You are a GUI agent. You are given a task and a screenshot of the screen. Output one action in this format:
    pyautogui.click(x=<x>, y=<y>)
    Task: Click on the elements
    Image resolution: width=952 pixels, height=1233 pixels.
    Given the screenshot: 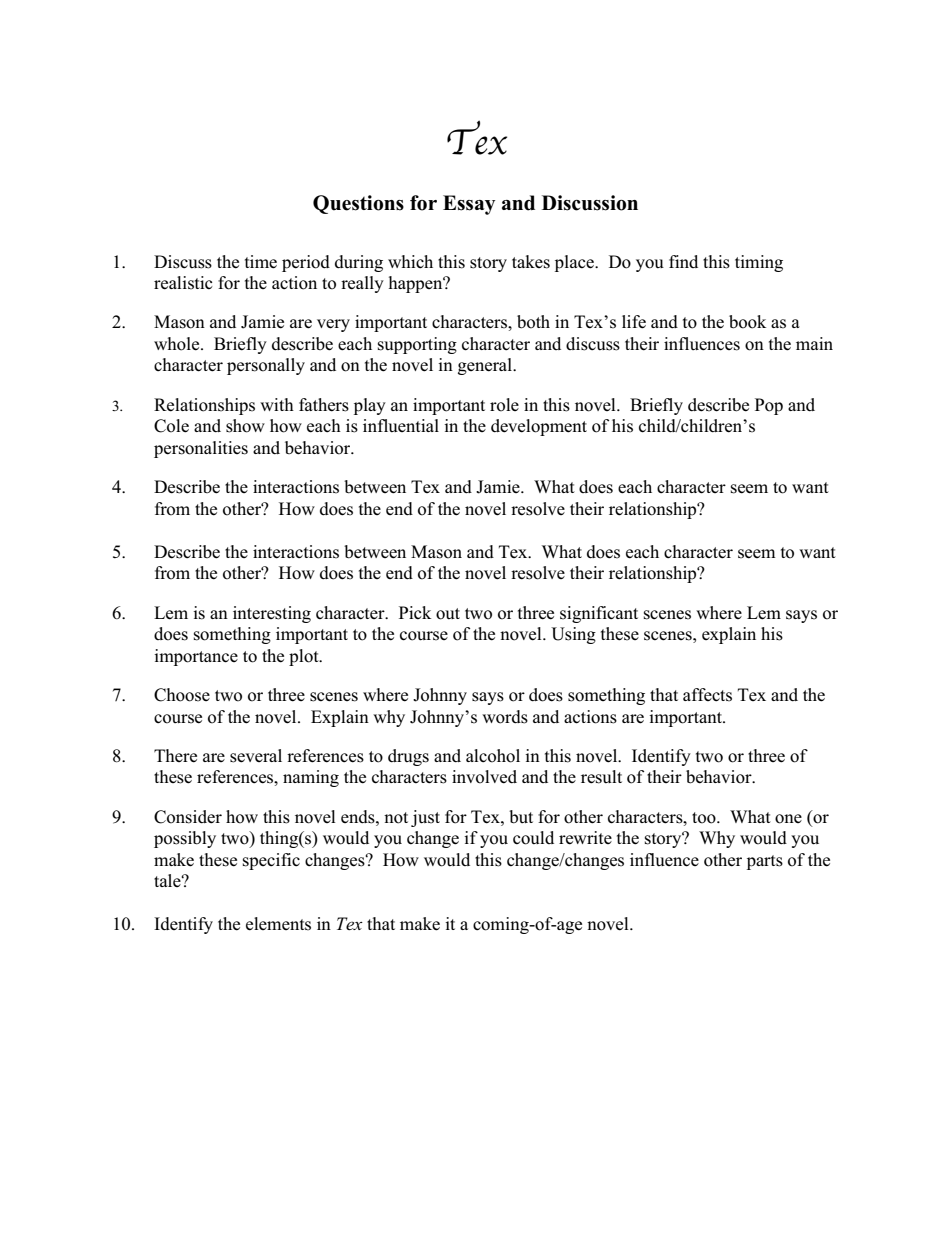 What is the action you would take?
    pyautogui.click(x=278, y=924)
